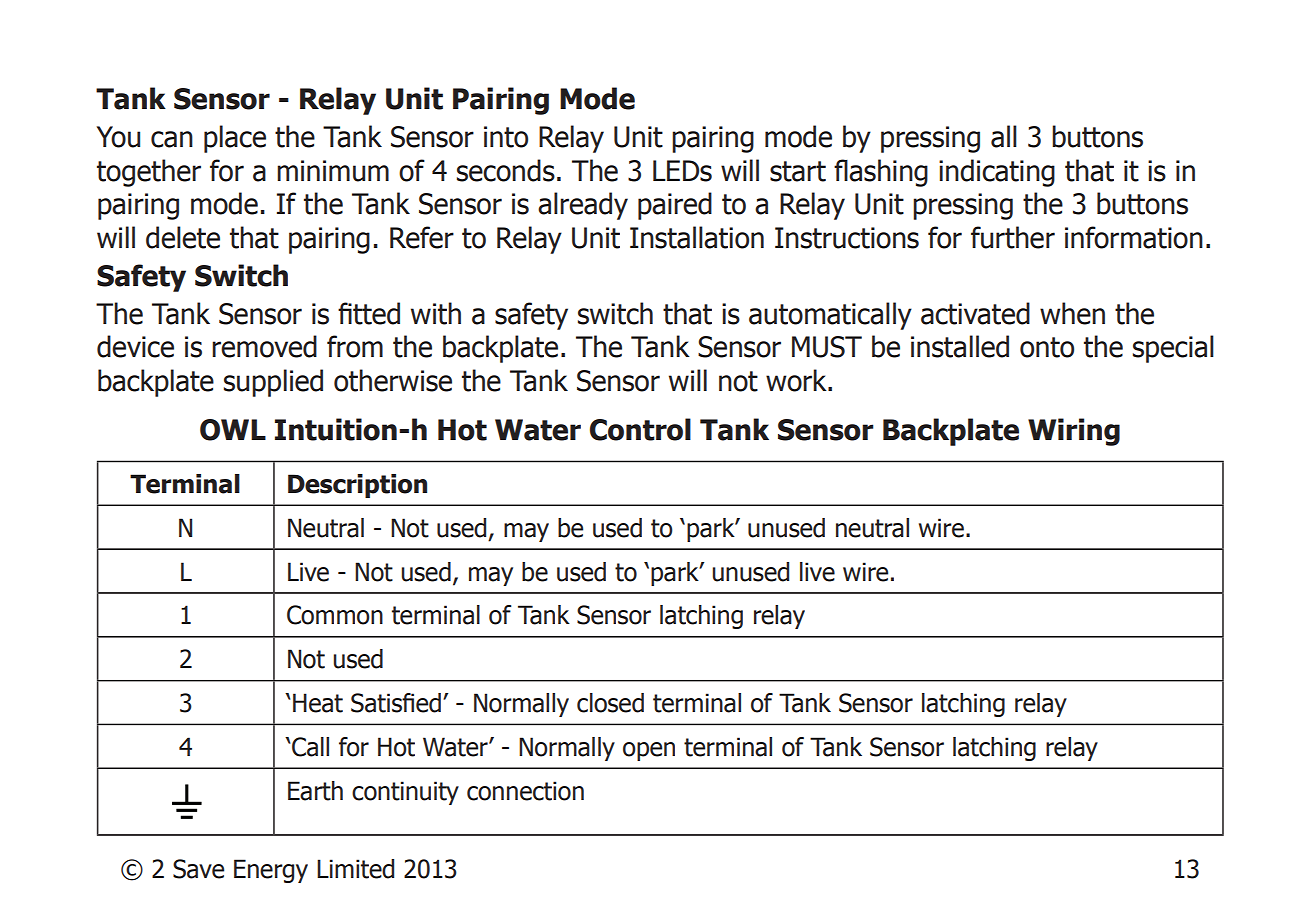  Describe the element at coordinates (640, 429) in the screenshot. I see `Control` at that location.
